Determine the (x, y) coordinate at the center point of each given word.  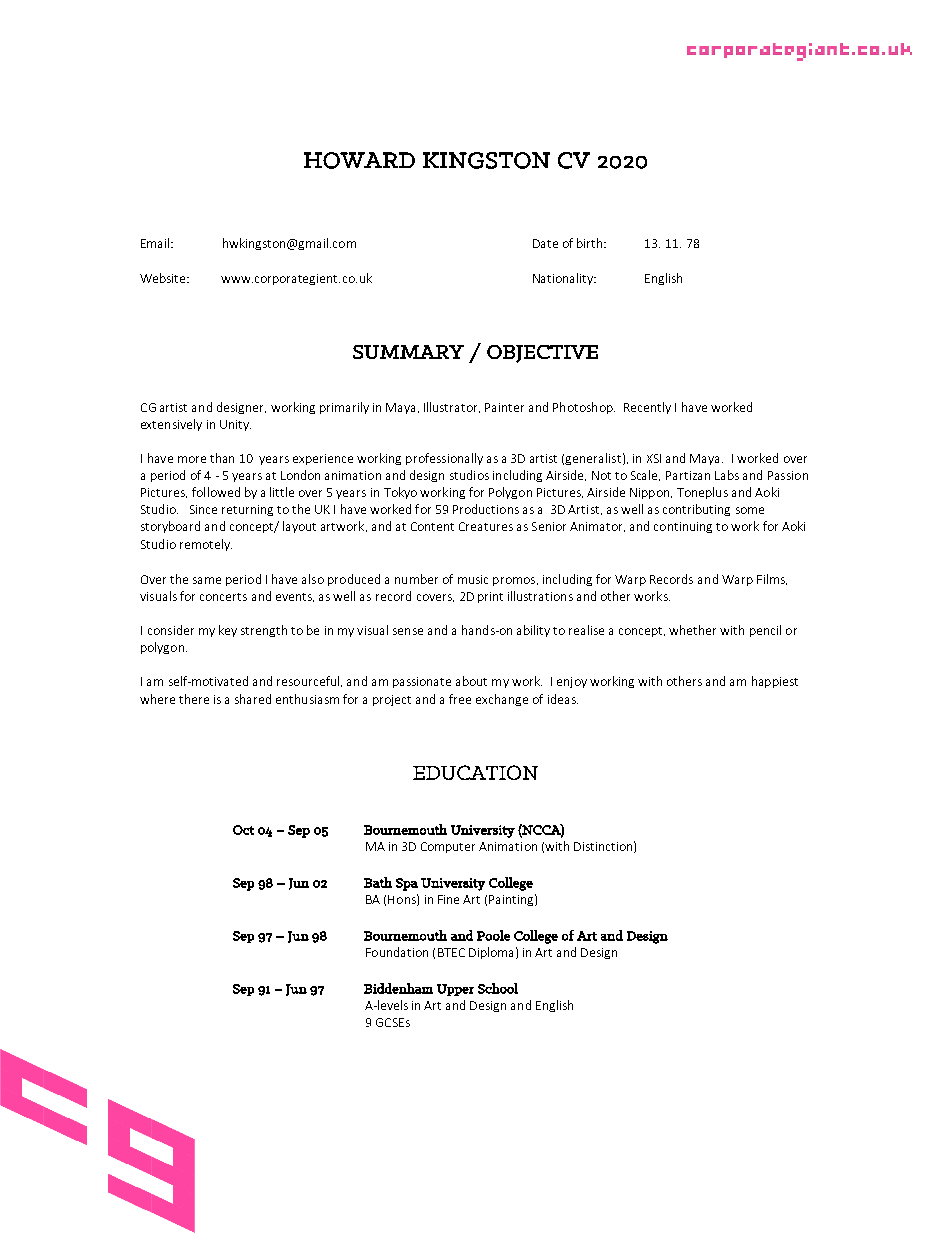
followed (216, 492)
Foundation (397, 952)
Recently (647, 408)
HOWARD (359, 160)
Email (156, 243)
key (228, 631)
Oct (243, 830)
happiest (775, 682)
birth (591, 243)
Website (164, 278)
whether (692, 630)
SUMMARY (408, 352)
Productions (486, 509)
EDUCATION (475, 772)
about (471, 681)
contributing (696, 510)
